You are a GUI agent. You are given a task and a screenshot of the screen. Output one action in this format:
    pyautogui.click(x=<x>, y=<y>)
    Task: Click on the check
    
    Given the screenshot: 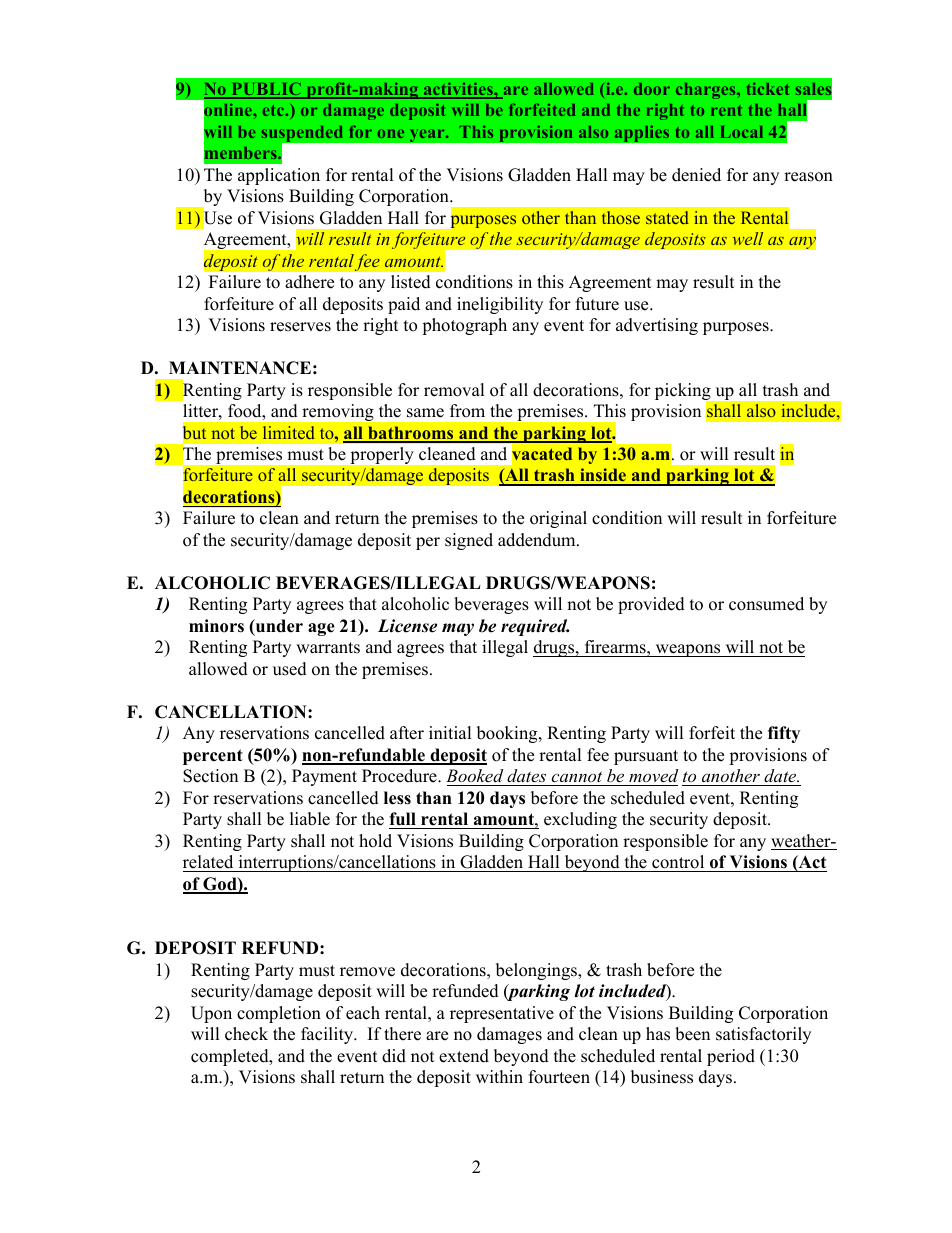 What is the action you would take?
    pyautogui.click(x=246, y=1034)
